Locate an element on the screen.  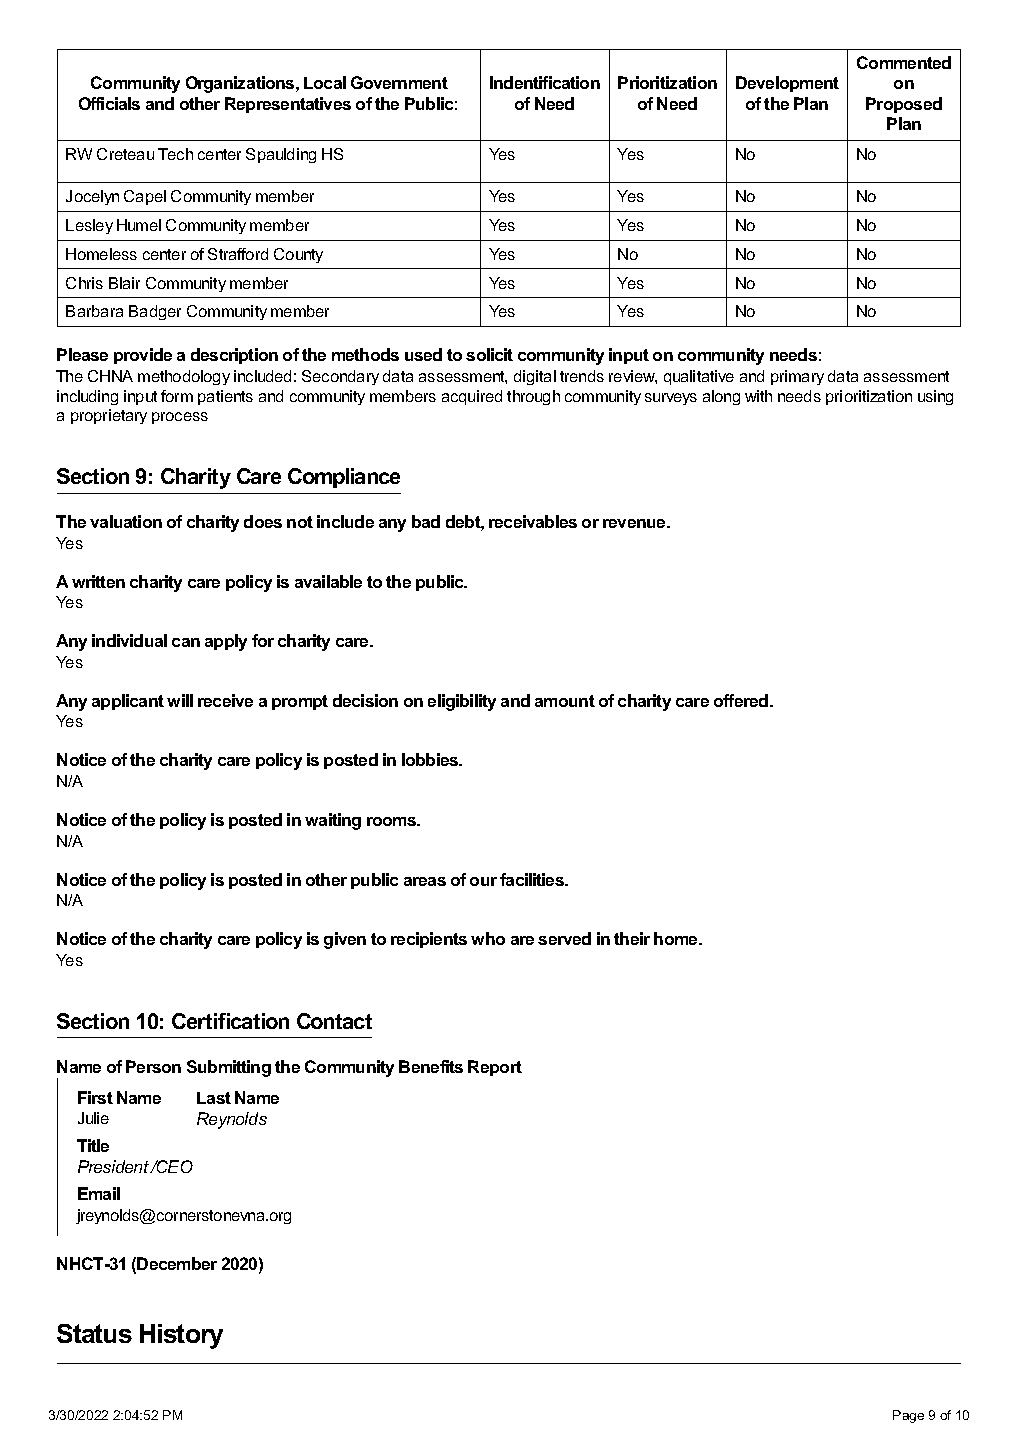
Page is located at coordinates (908, 1416).
